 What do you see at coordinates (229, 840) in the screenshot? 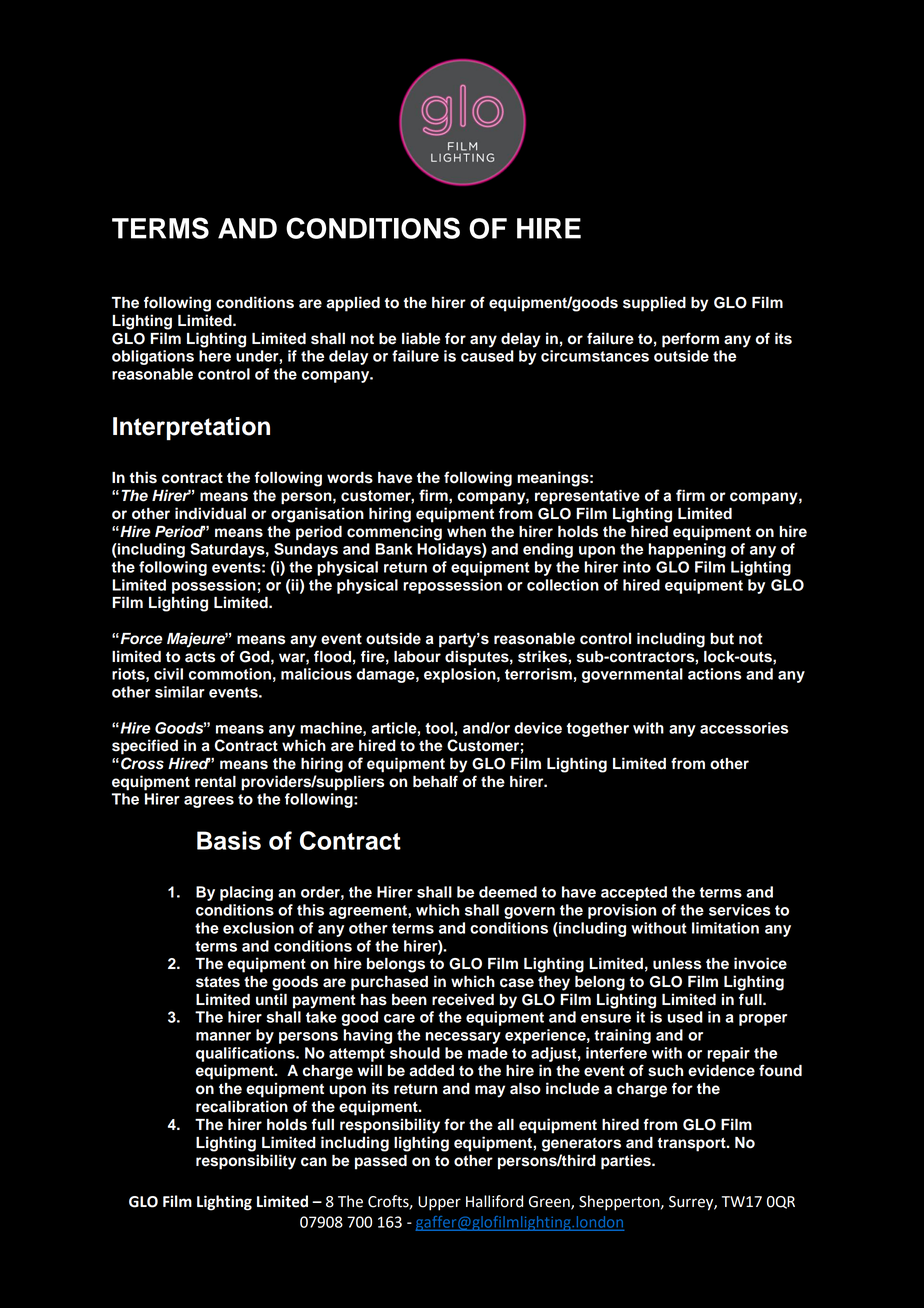
I see `Basis` at bounding box center [229, 840].
